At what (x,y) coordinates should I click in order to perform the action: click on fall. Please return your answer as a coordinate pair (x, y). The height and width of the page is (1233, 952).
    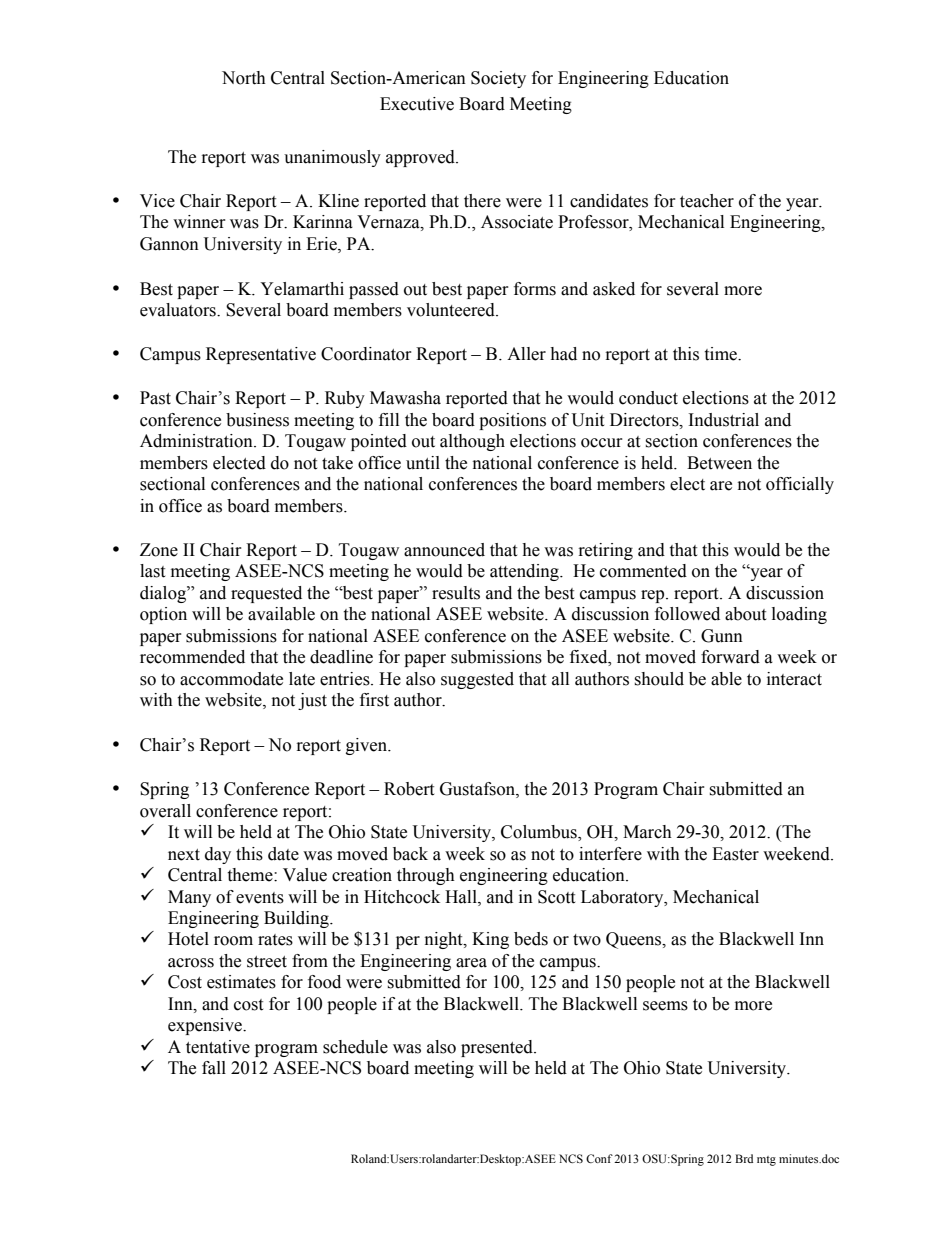
    Looking at the image, I should click on (214, 1068).
